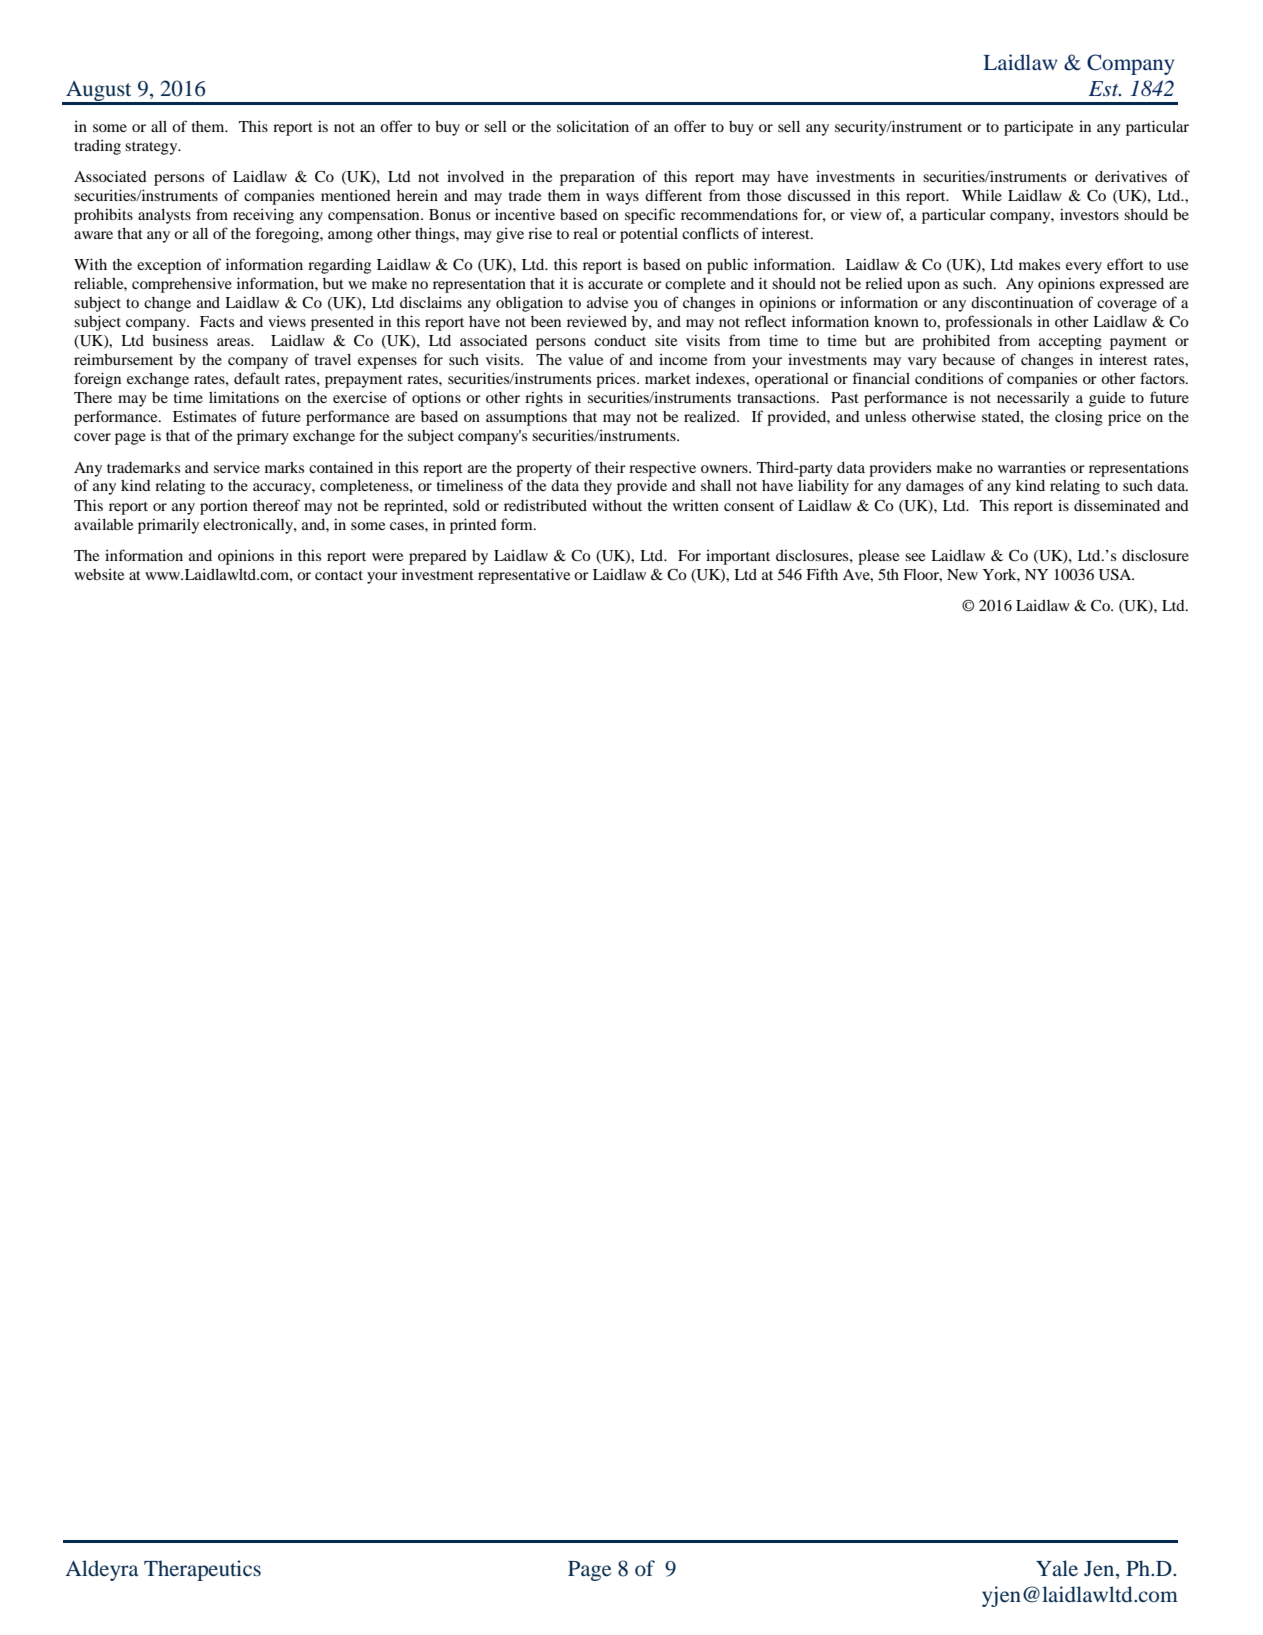  I want to click on representative, so click(524, 576).
